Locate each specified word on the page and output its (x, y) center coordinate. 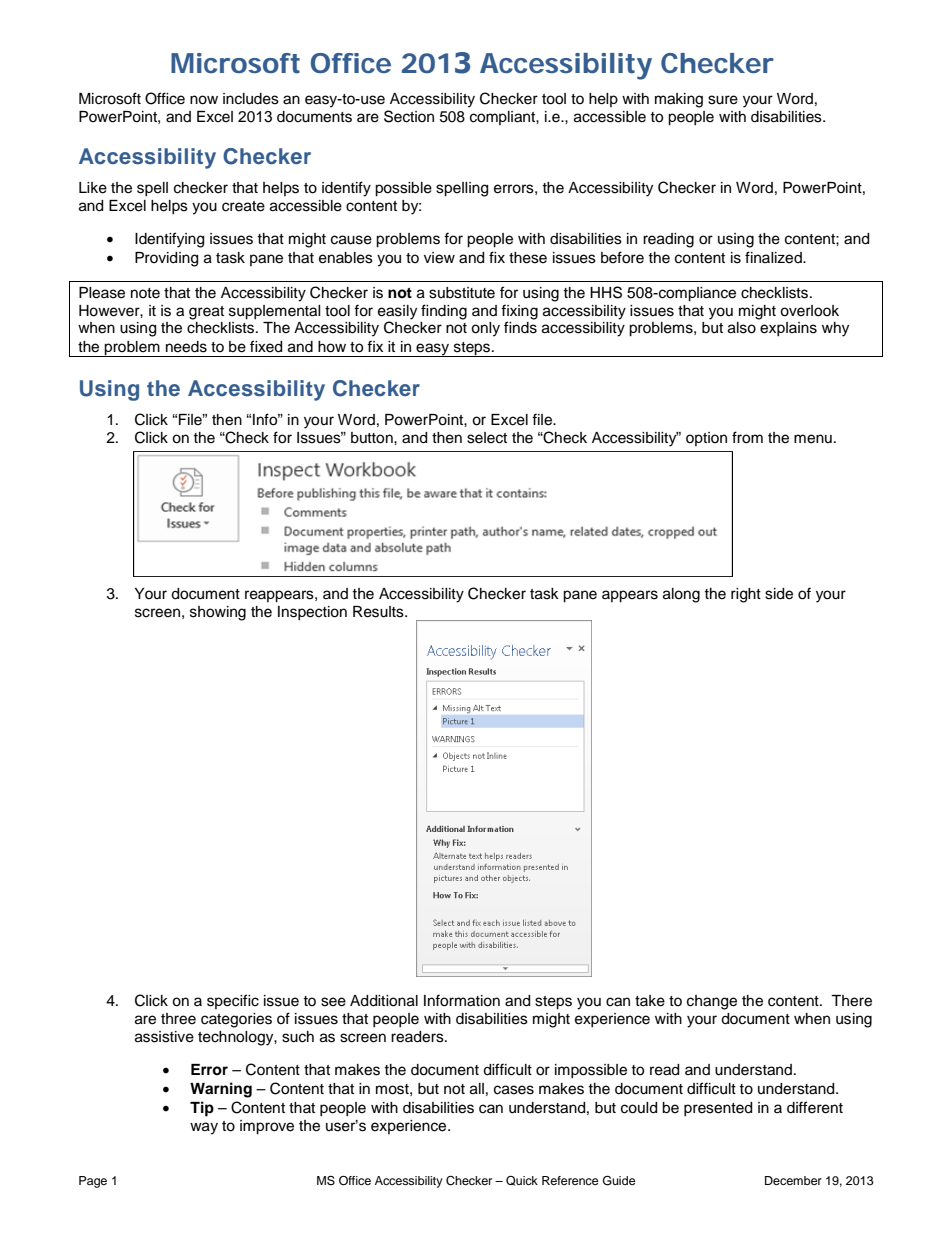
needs (186, 347)
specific (233, 1001)
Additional (384, 1001)
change (712, 1002)
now (204, 100)
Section (409, 116)
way (204, 1128)
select (487, 438)
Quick (522, 1180)
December (793, 1180)
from (747, 437)
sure (723, 100)
